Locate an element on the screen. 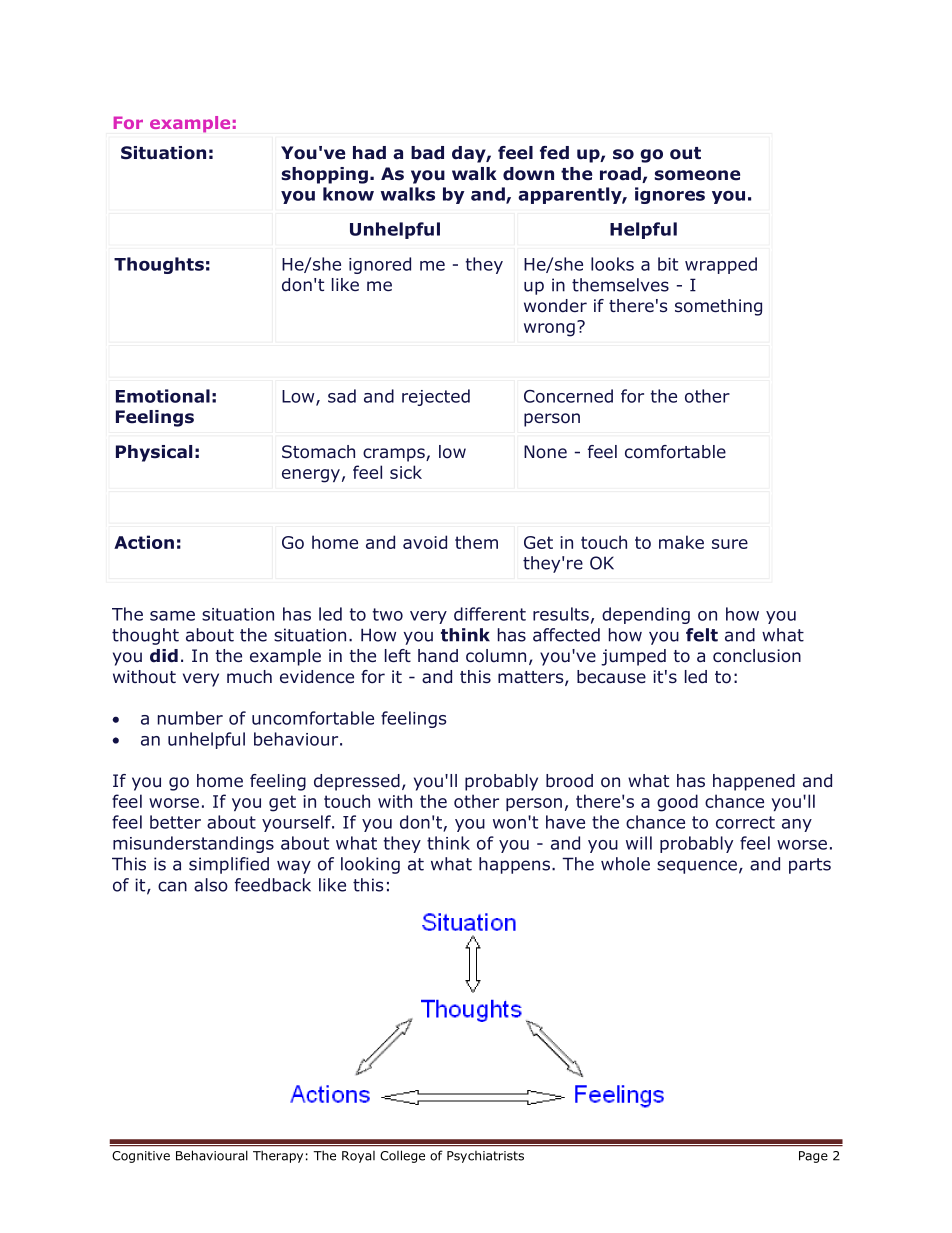  someone is located at coordinates (697, 175).
